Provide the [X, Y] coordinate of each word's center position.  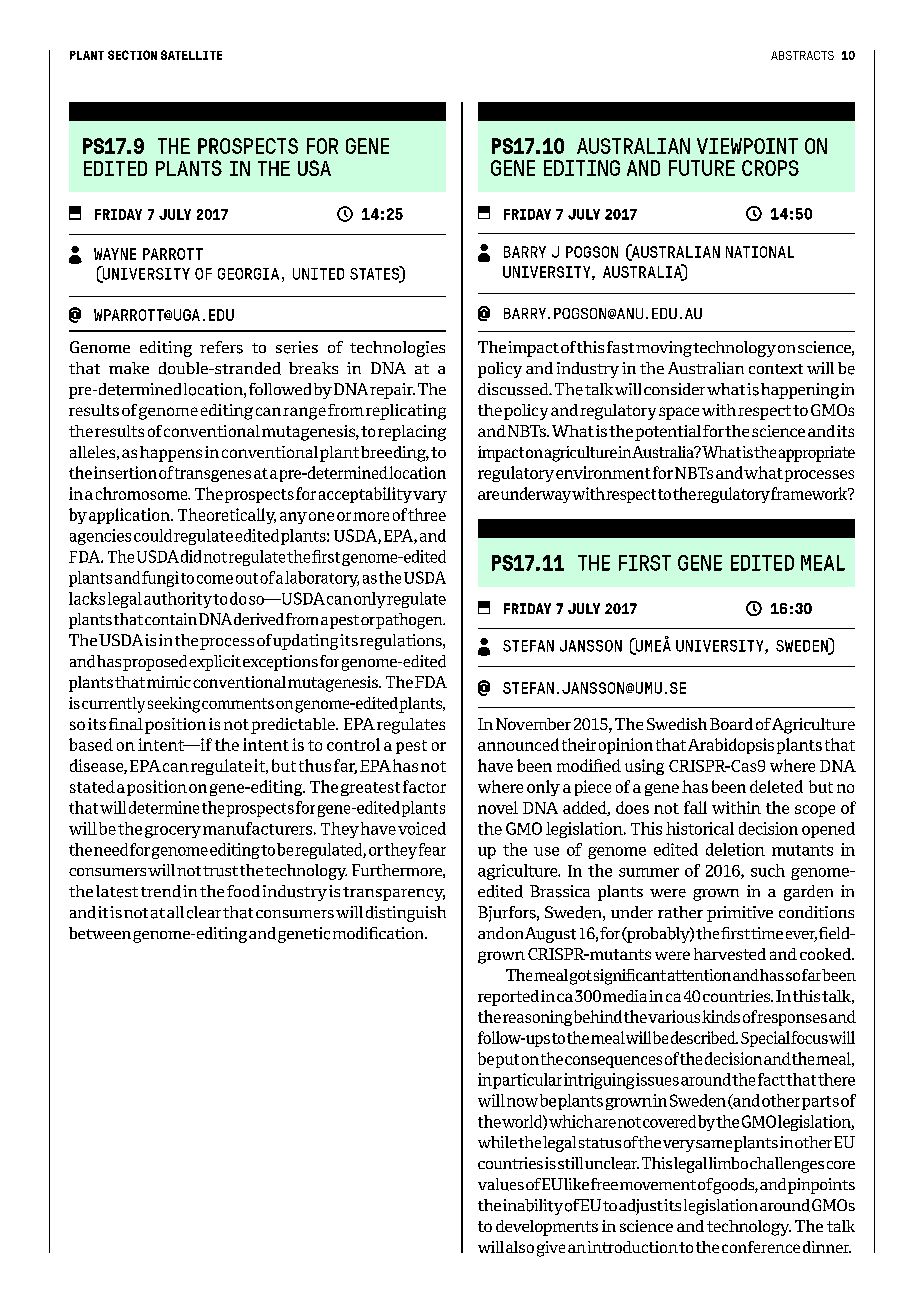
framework [810, 493]
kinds [721, 1016]
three [427, 514]
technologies [397, 349]
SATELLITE [191, 55]
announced [518, 744]
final [126, 724]
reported [508, 998]
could [153, 535]
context [776, 369]
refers [221, 347]
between [100, 933]
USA [314, 168]
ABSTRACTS [802, 55]
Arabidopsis [731, 746]
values [501, 1184]
